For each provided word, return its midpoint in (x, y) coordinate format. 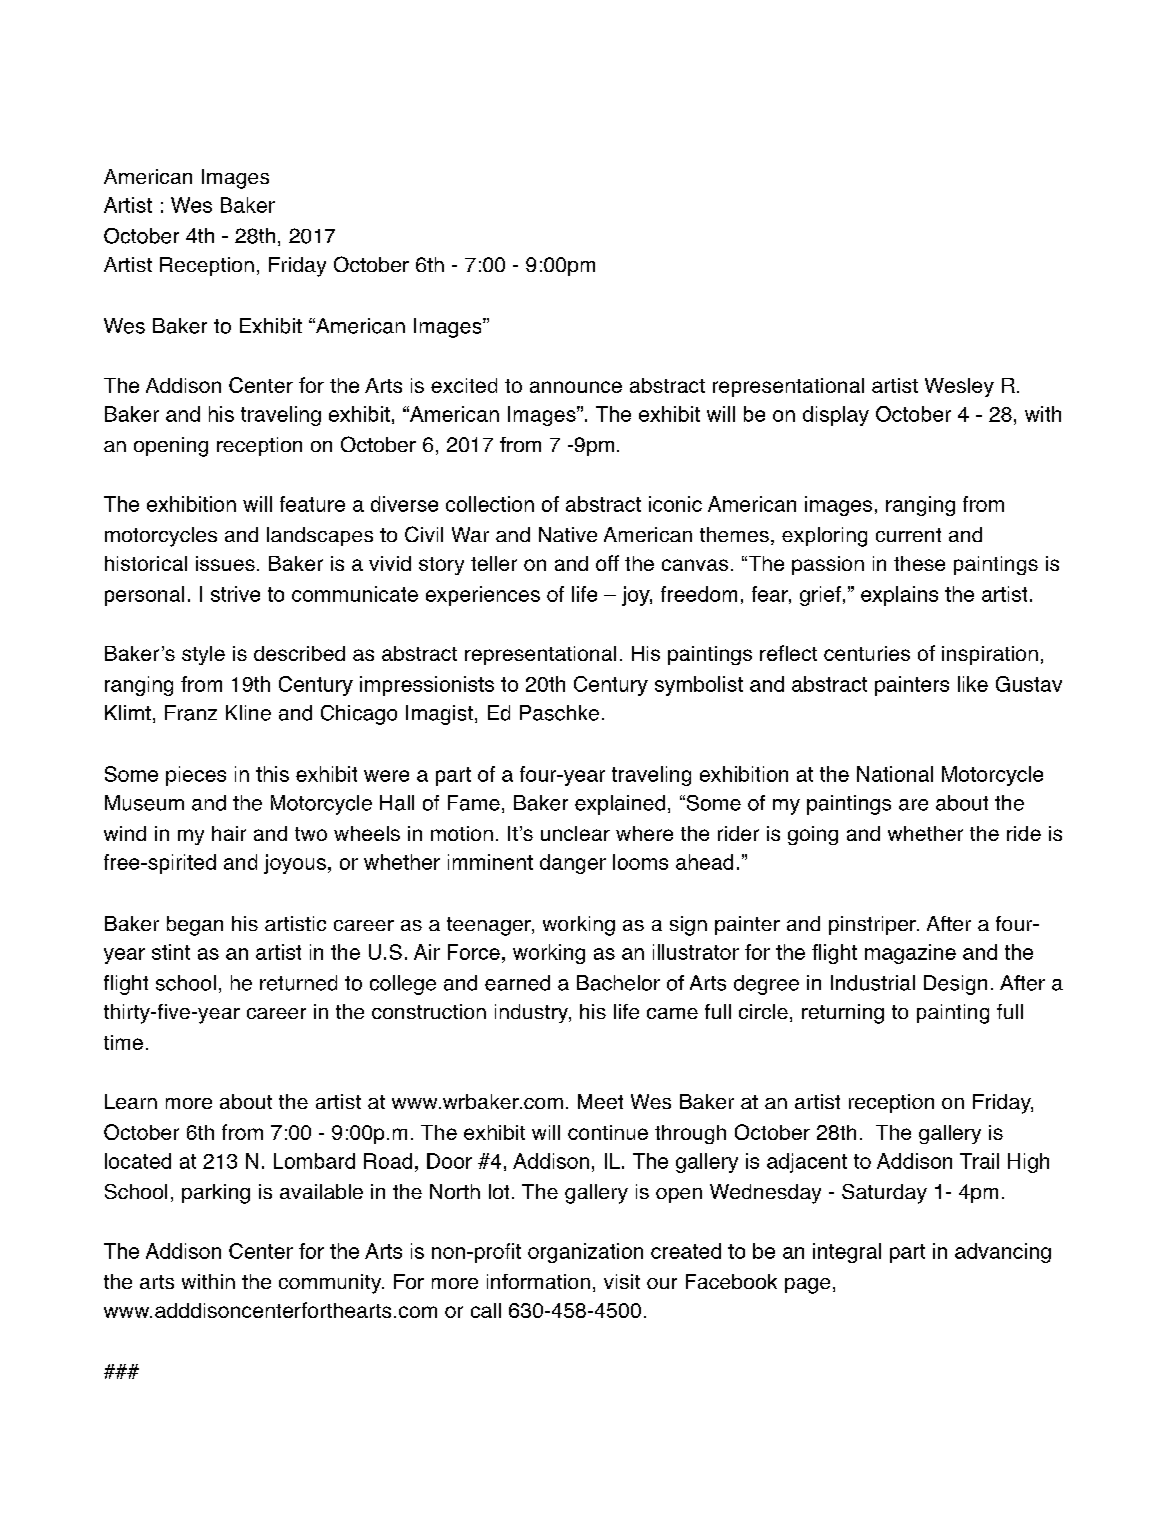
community (331, 1284)
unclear (575, 833)
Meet (600, 1101)
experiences (483, 596)
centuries (867, 653)
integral (847, 1253)
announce (576, 387)
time (123, 1042)
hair (229, 833)
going (813, 835)
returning (843, 1014)
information (538, 1281)
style (203, 655)
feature (312, 504)
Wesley (959, 387)
